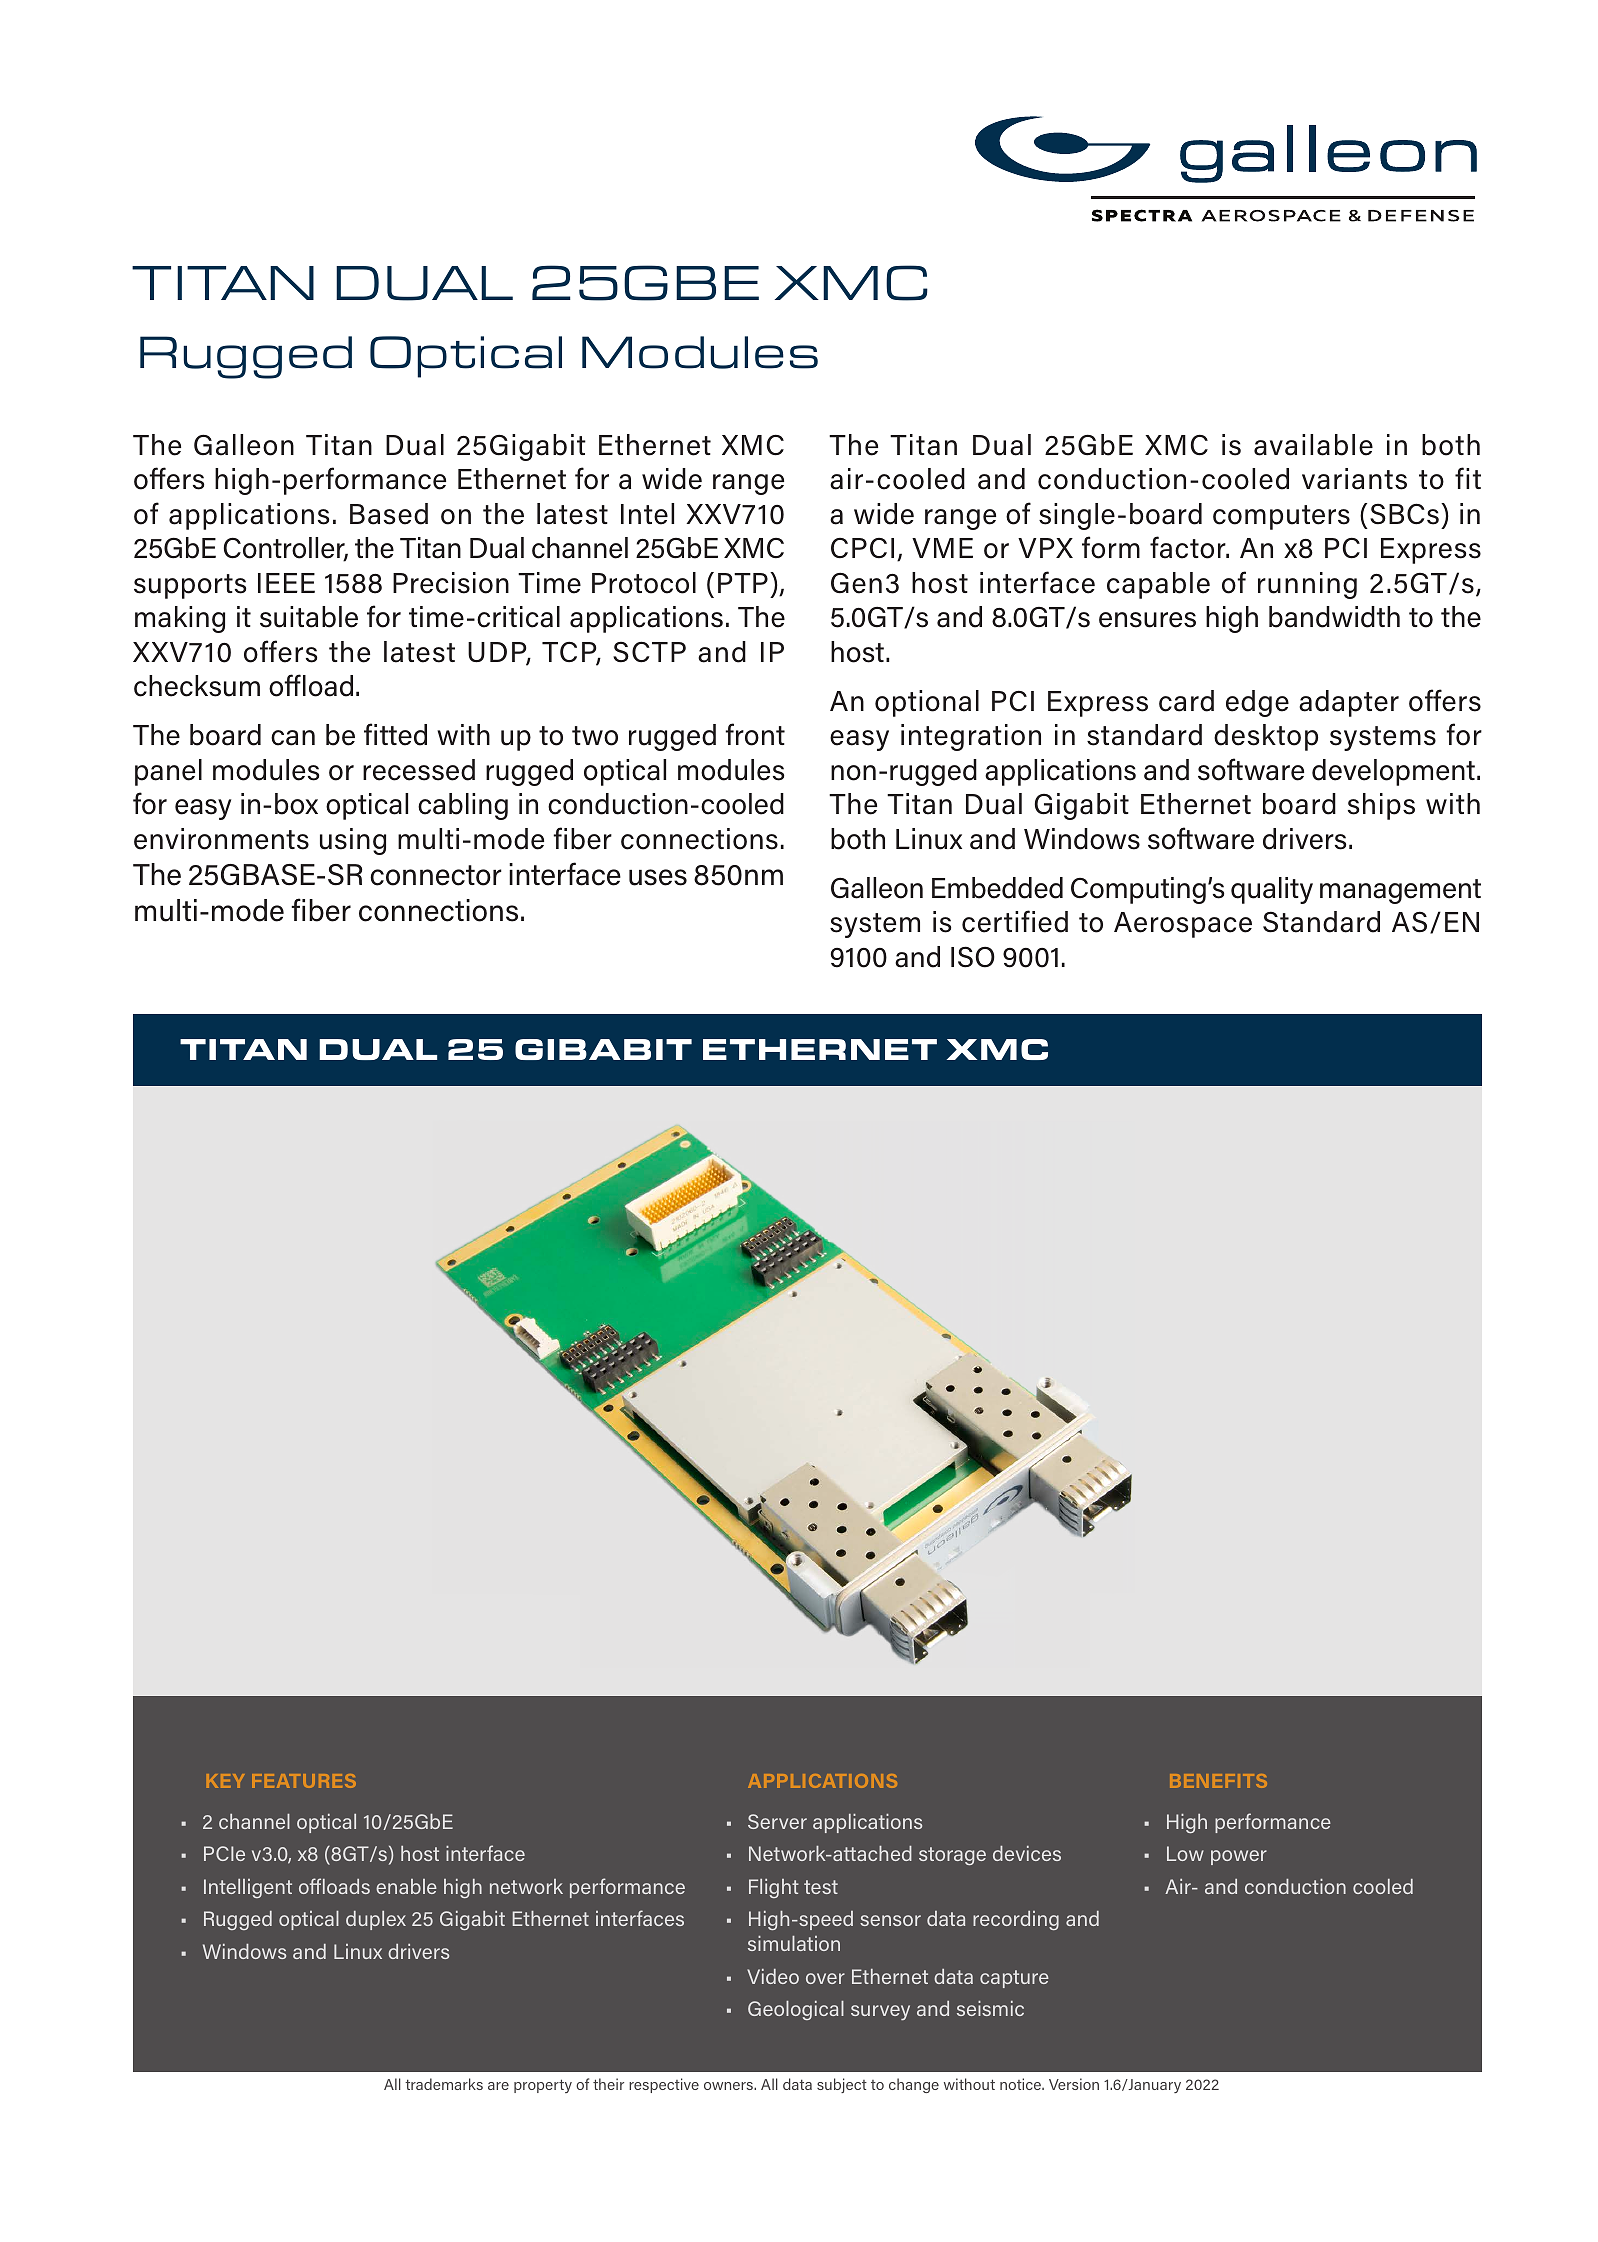 Image resolution: width=1598 pixels, height=2242 pixels. Describe the element at coordinates (743, 583) in the screenshot. I see `PTP` at that location.
